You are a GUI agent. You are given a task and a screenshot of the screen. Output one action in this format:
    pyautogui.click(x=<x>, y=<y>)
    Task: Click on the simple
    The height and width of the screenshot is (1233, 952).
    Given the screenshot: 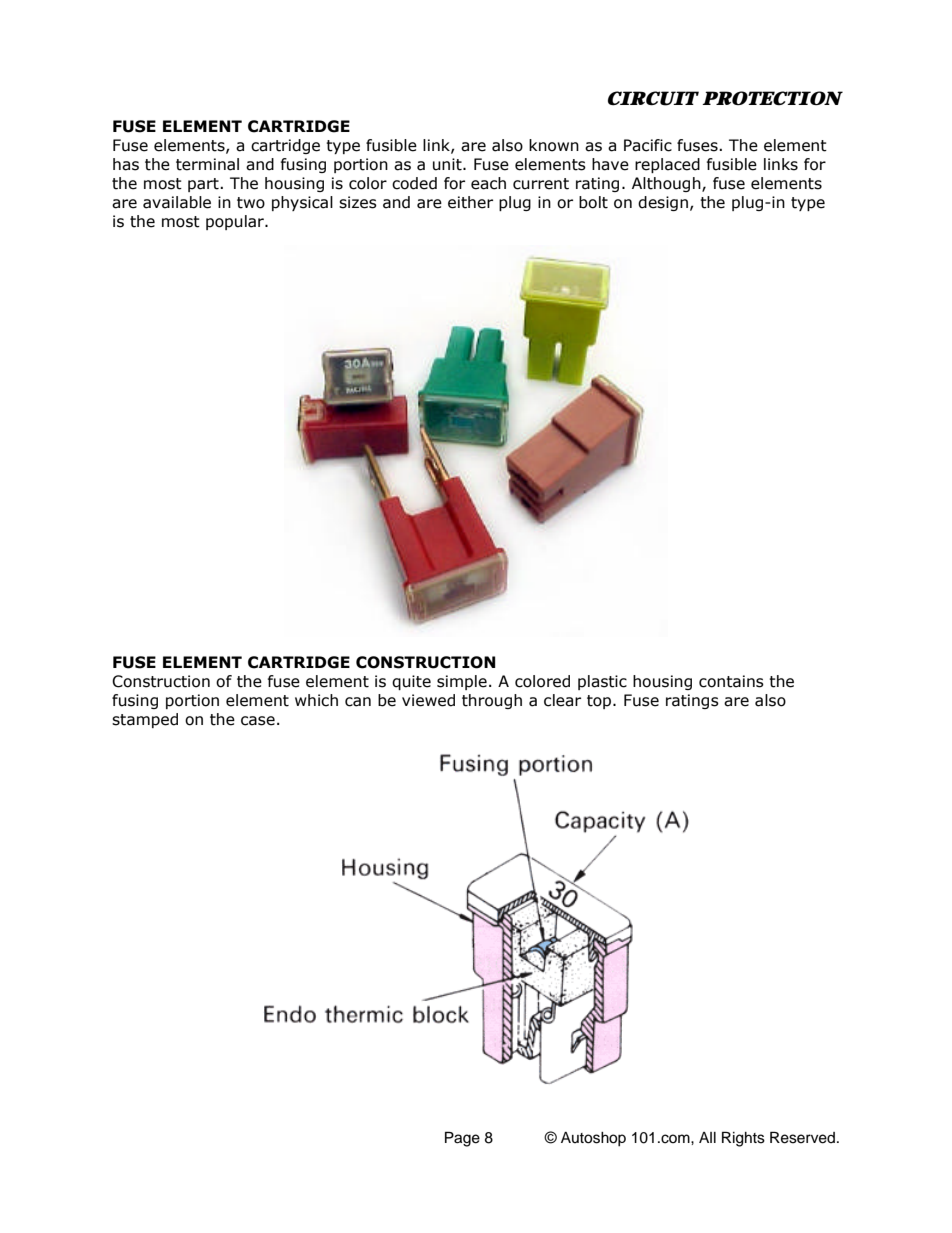 What is the action you would take?
    pyautogui.click(x=462, y=682)
